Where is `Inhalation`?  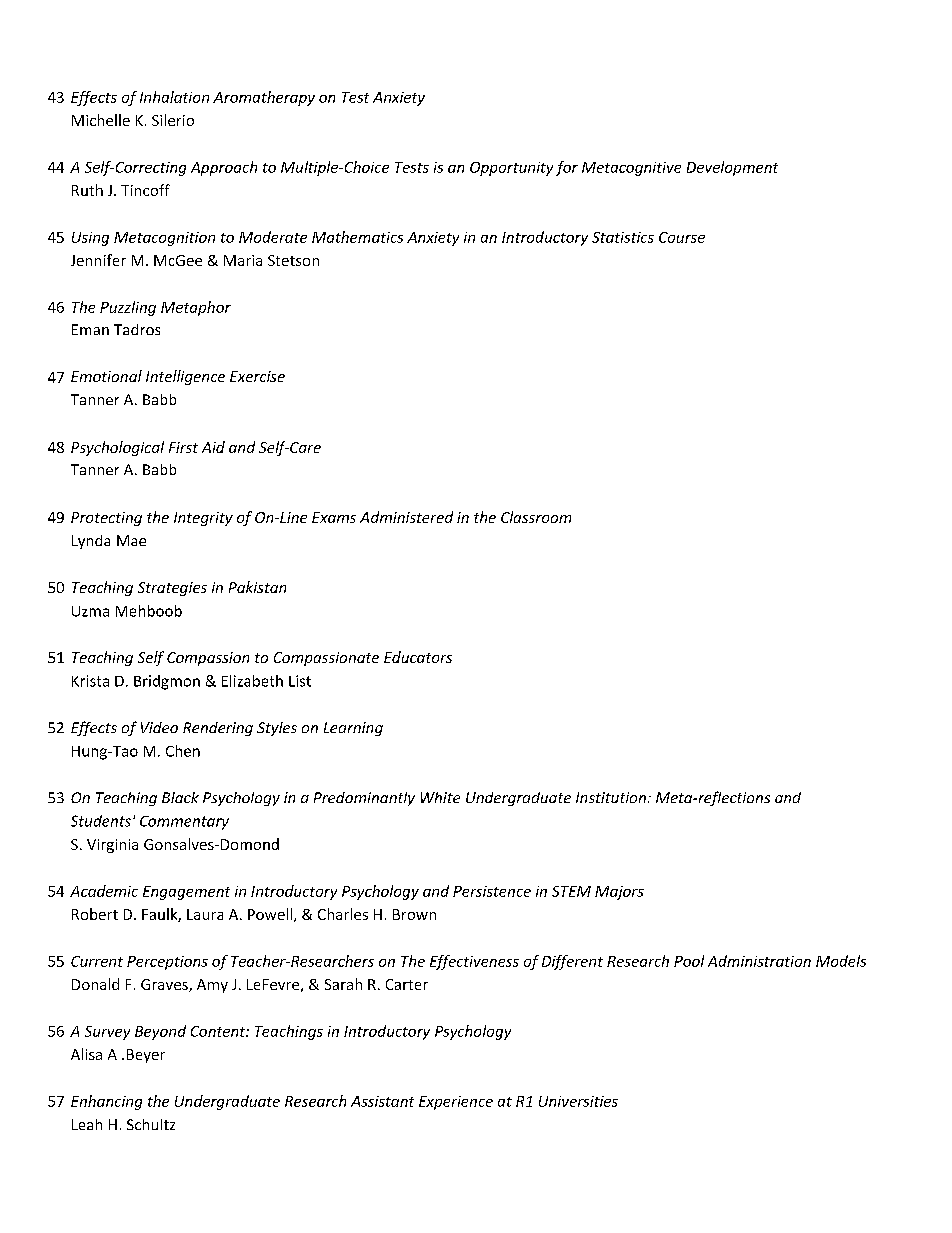
Inhalation is located at coordinates (174, 97).
